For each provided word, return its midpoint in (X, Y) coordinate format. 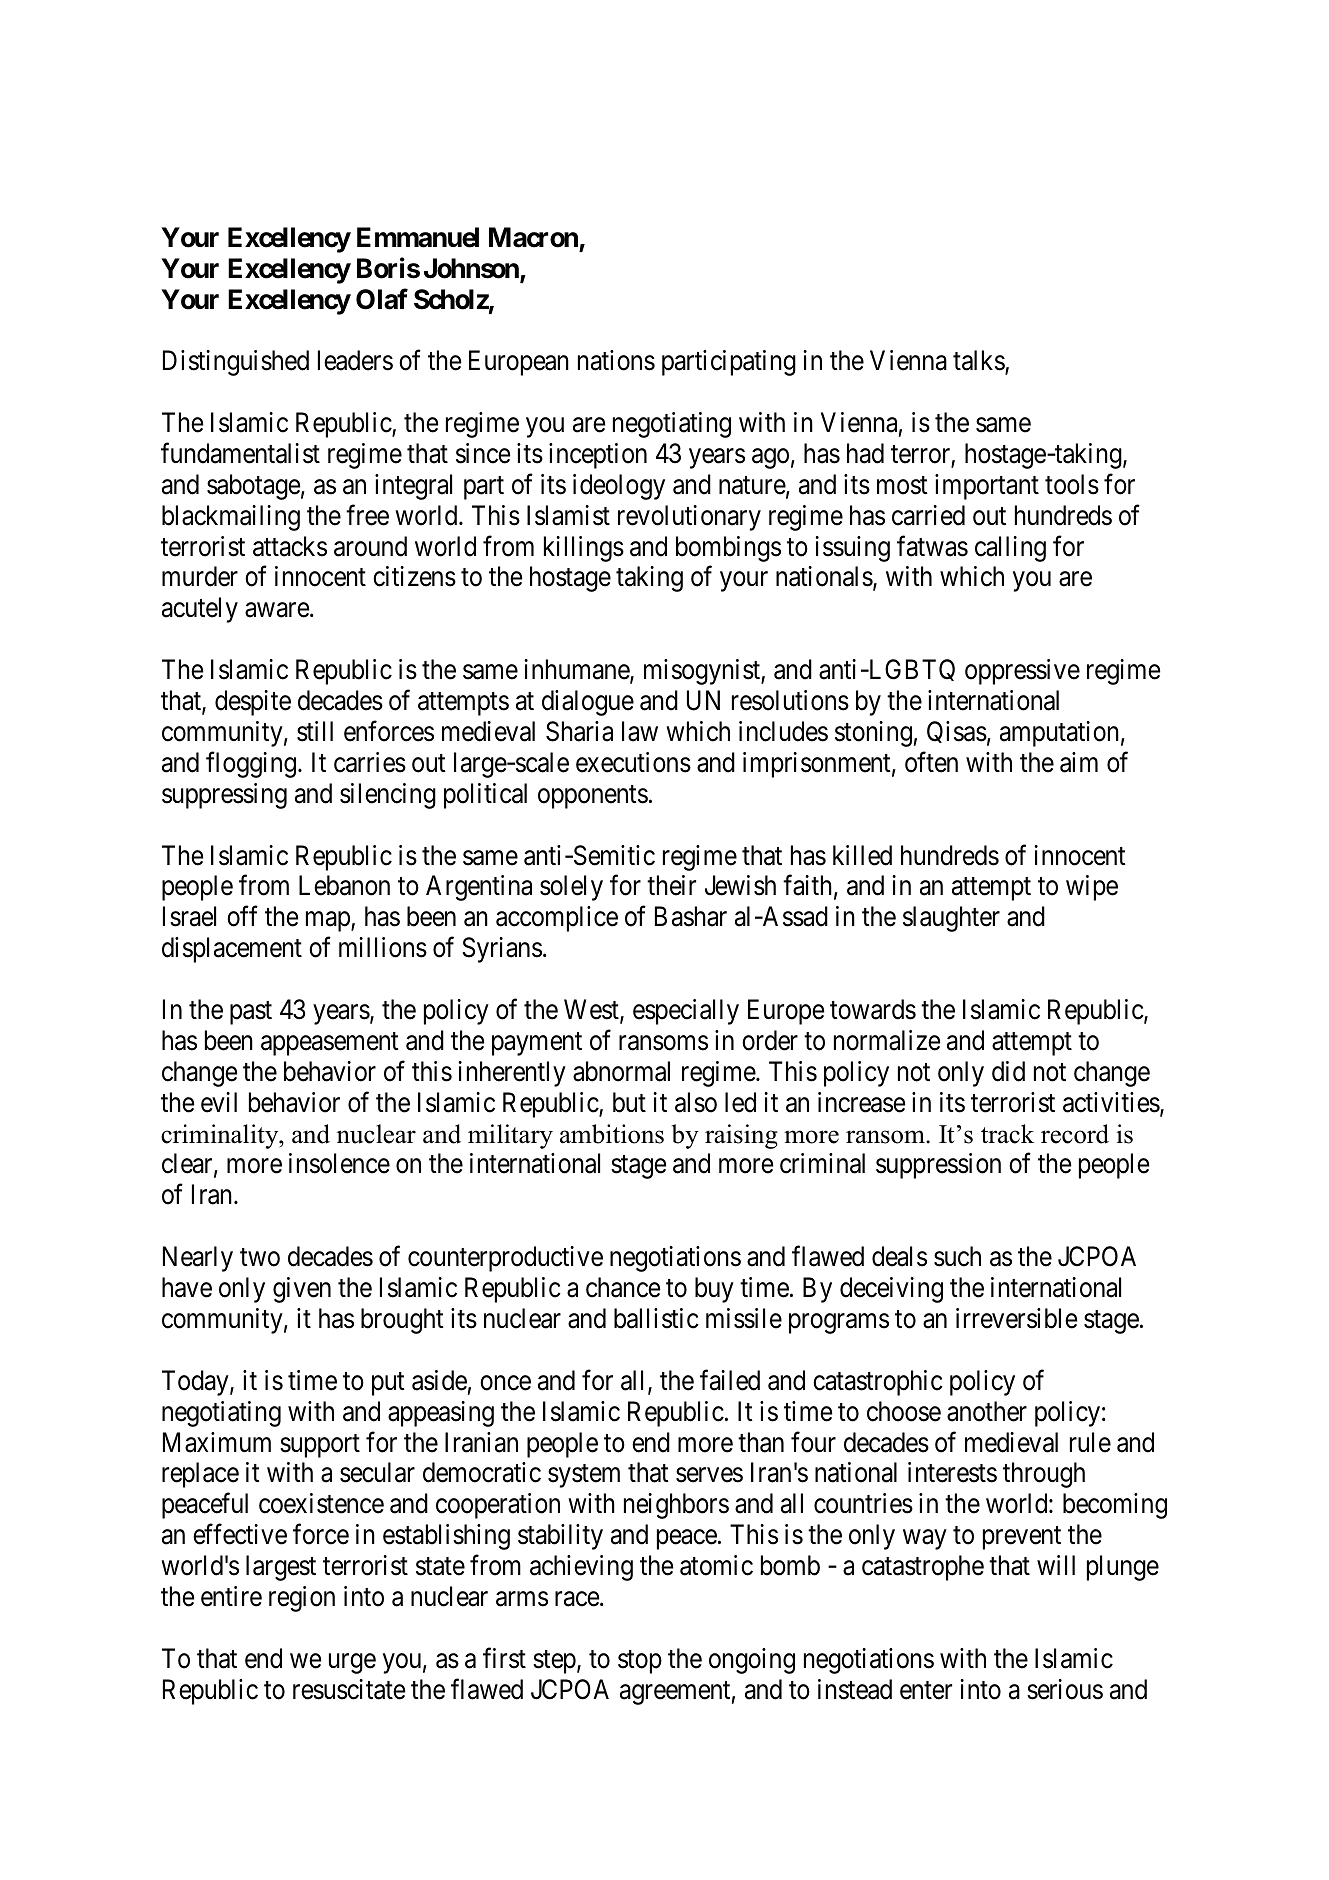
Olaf (382, 299)
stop (640, 1662)
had (865, 453)
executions (633, 762)
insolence (339, 1163)
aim (1079, 762)
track (1007, 1134)
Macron (533, 237)
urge (352, 1663)
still (315, 731)
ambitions (612, 1134)
